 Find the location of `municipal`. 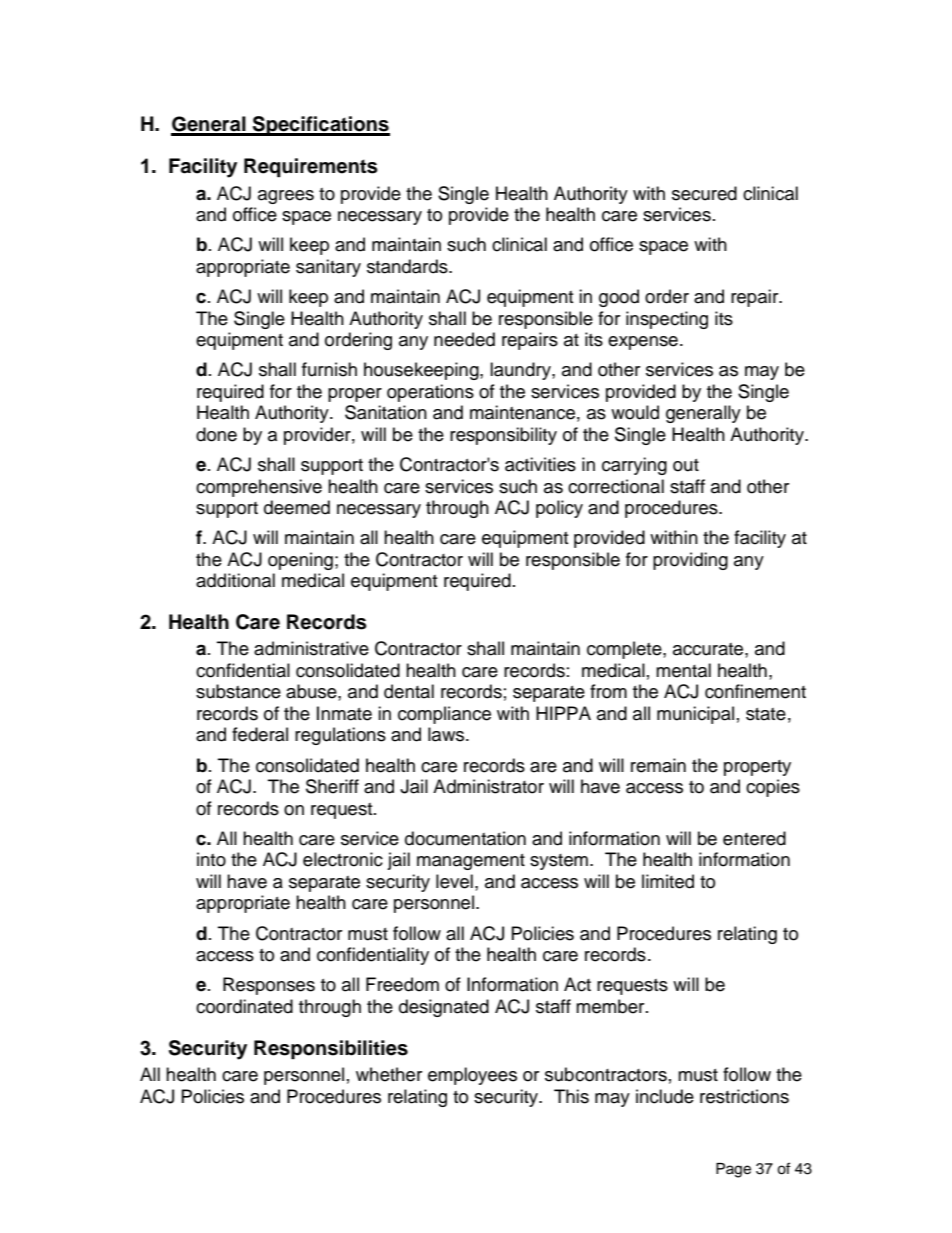

municipal is located at coordinates (695, 715).
